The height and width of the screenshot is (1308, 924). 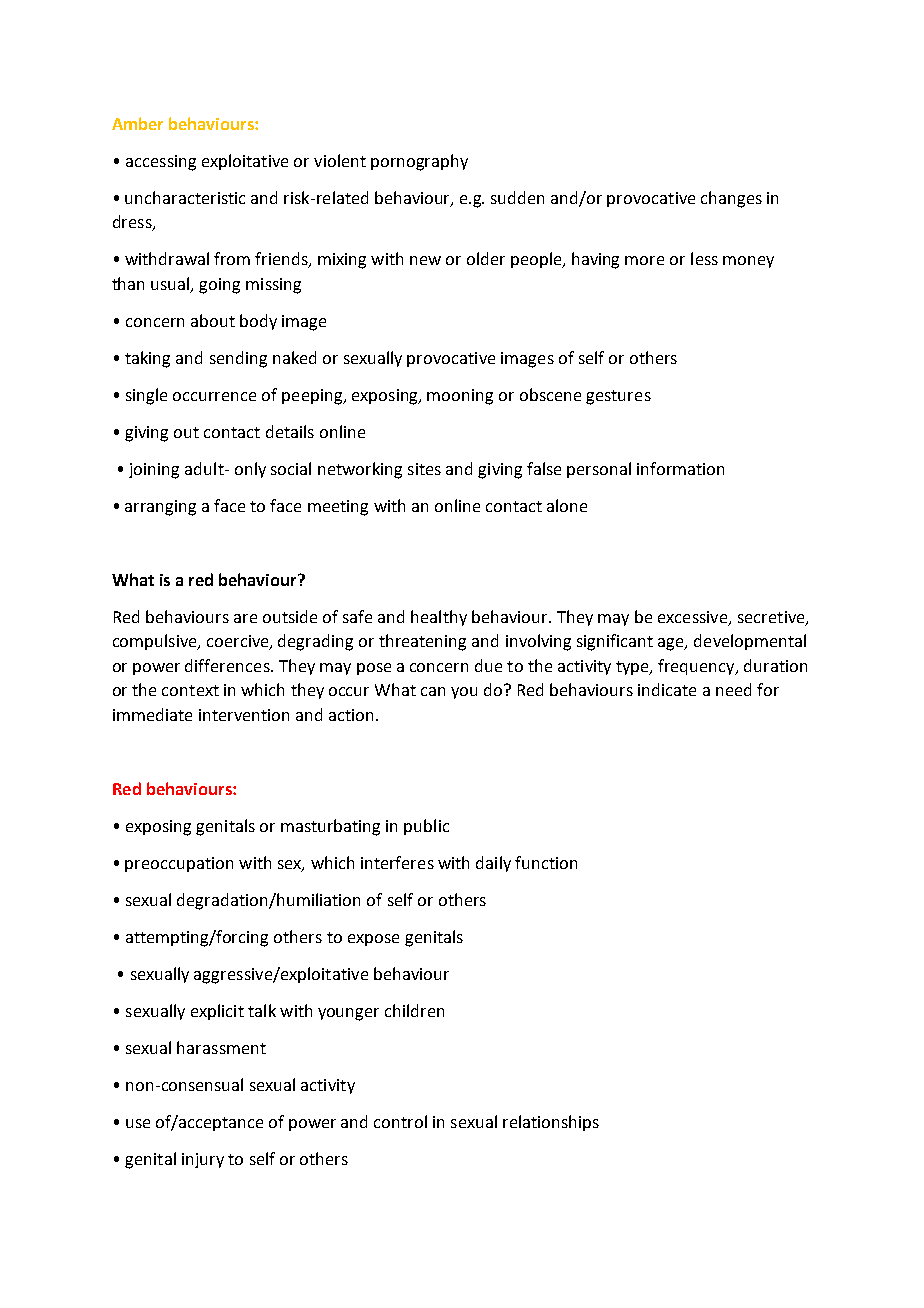 What do you see at coordinates (238, 359) in the screenshot?
I see `sending` at bounding box center [238, 359].
